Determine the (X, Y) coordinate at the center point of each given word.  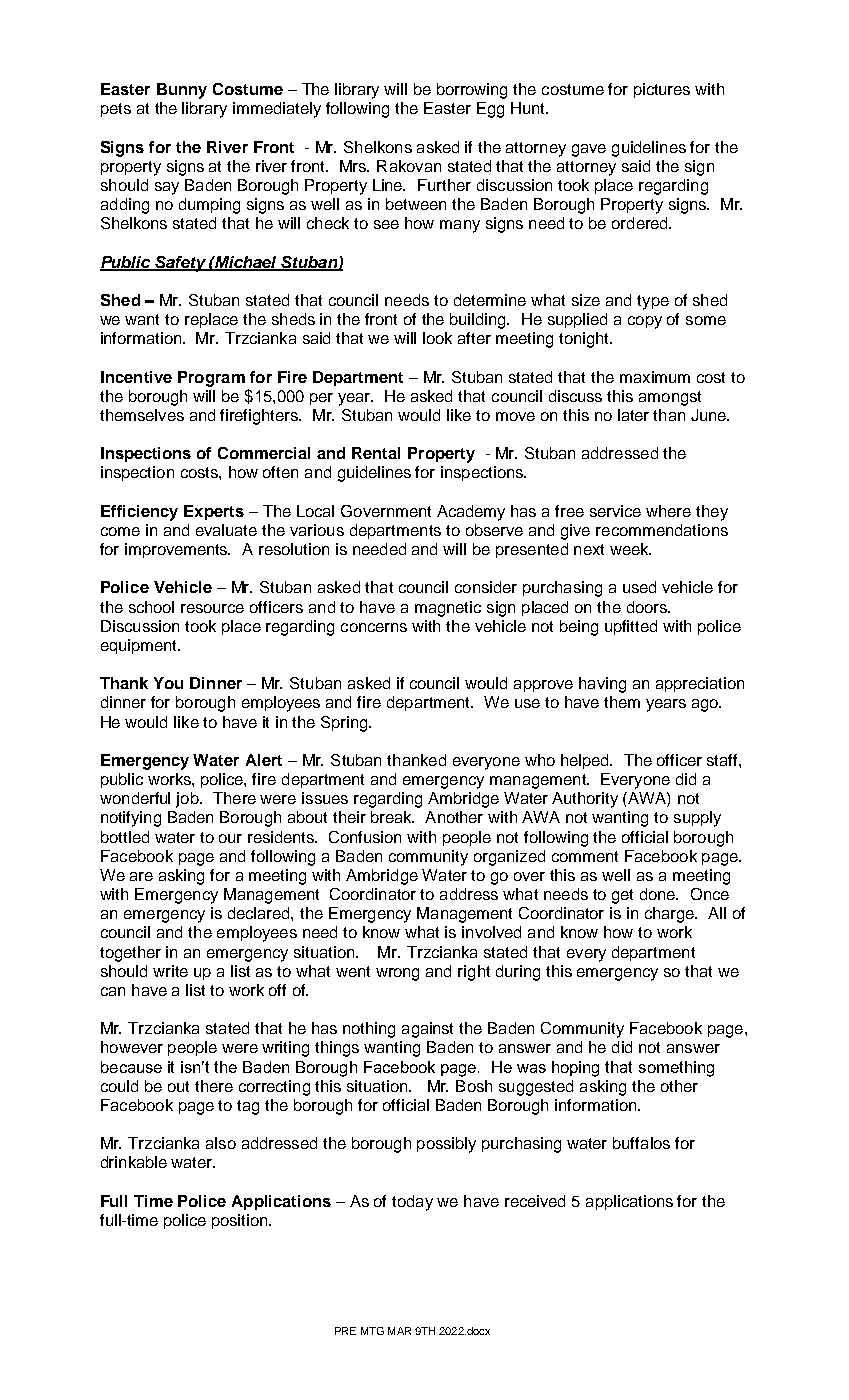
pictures (662, 90)
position (241, 1221)
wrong (397, 974)
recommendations (662, 530)
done (659, 894)
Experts (214, 512)
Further (444, 185)
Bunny (182, 91)
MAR (399, 1331)
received (535, 1201)
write (170, 971)
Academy (471, 513)
